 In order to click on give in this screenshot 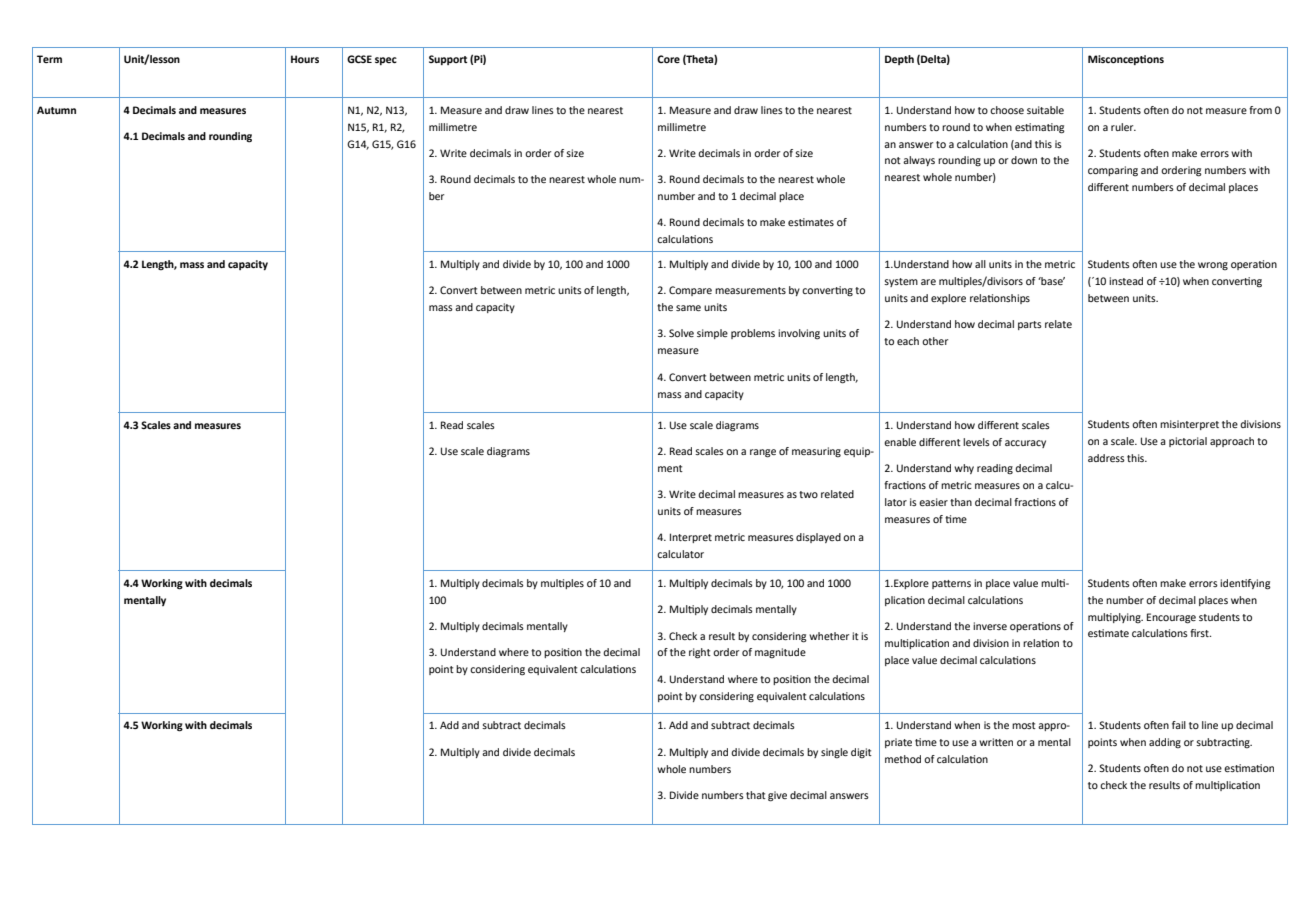, I will do `click(777, 796)`.
